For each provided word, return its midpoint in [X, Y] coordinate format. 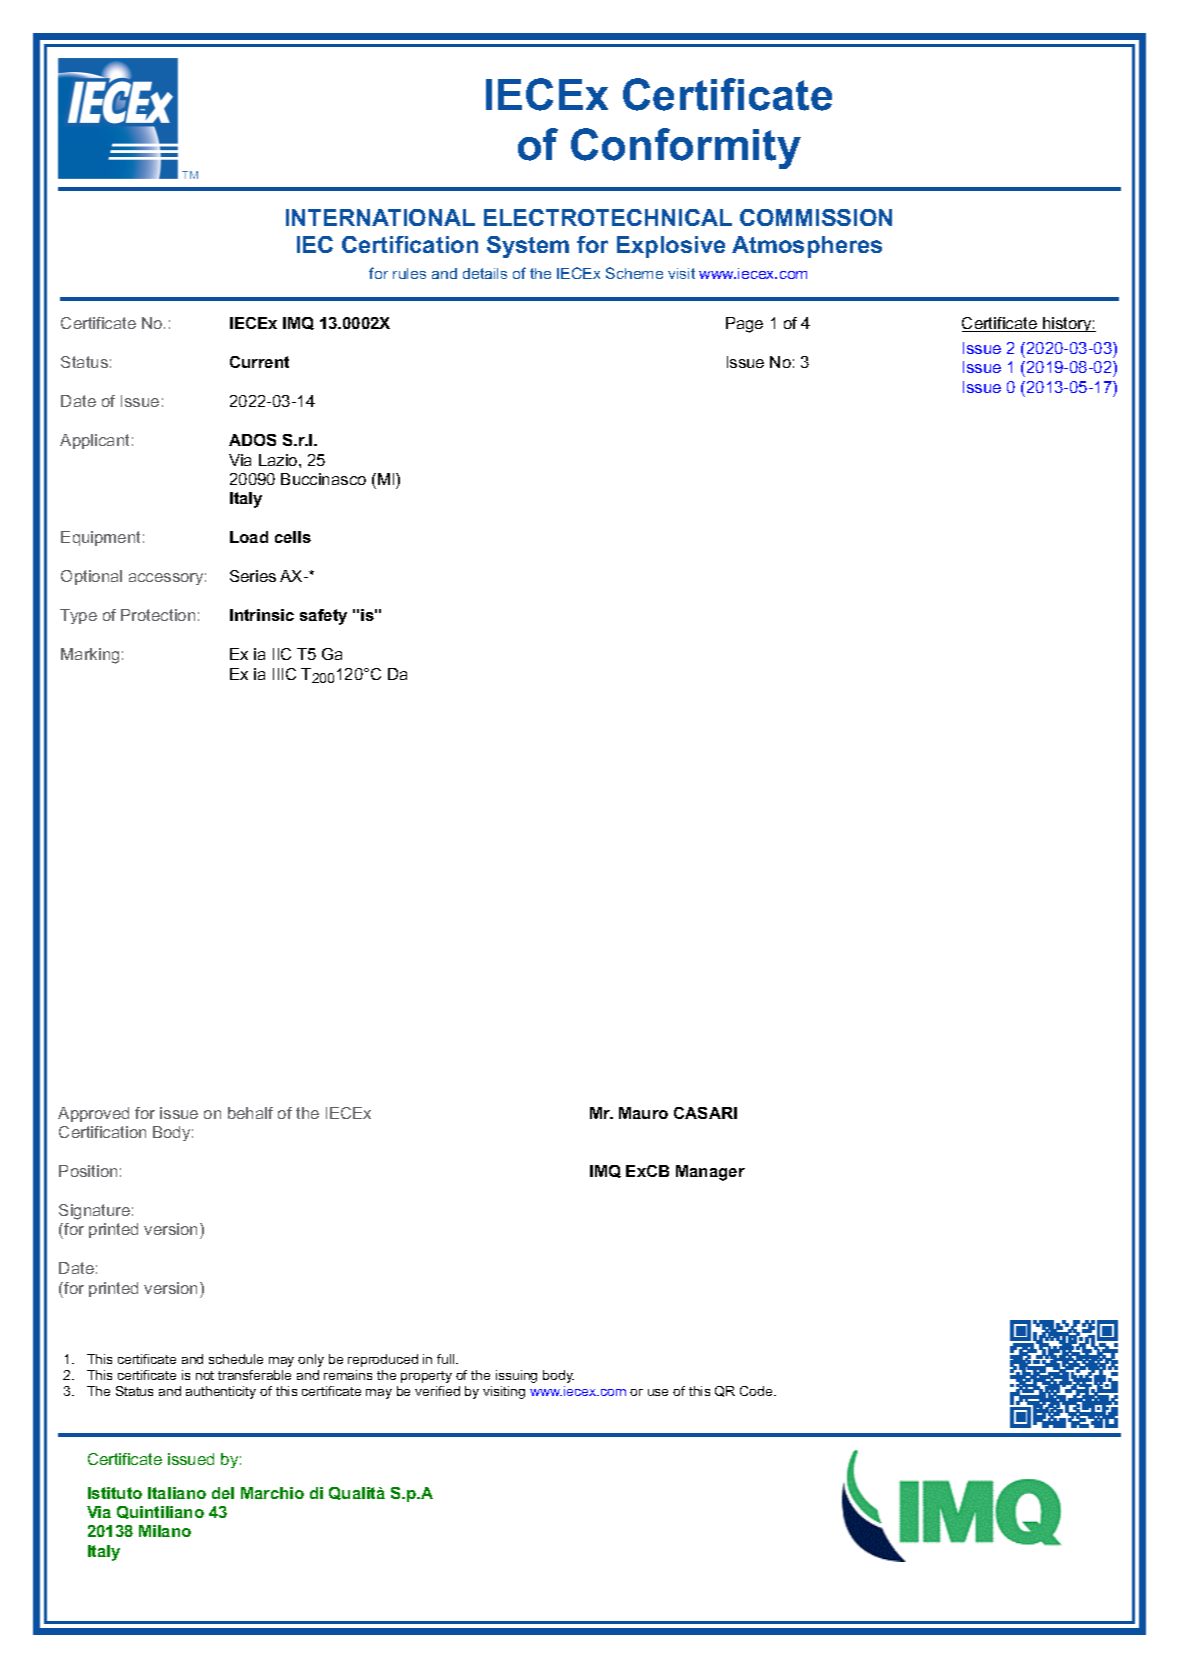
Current [259, 362]
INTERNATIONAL [380, 217]
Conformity [686, 148]
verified [437, 1391]
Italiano [177, 1493]
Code [757, 1391]
